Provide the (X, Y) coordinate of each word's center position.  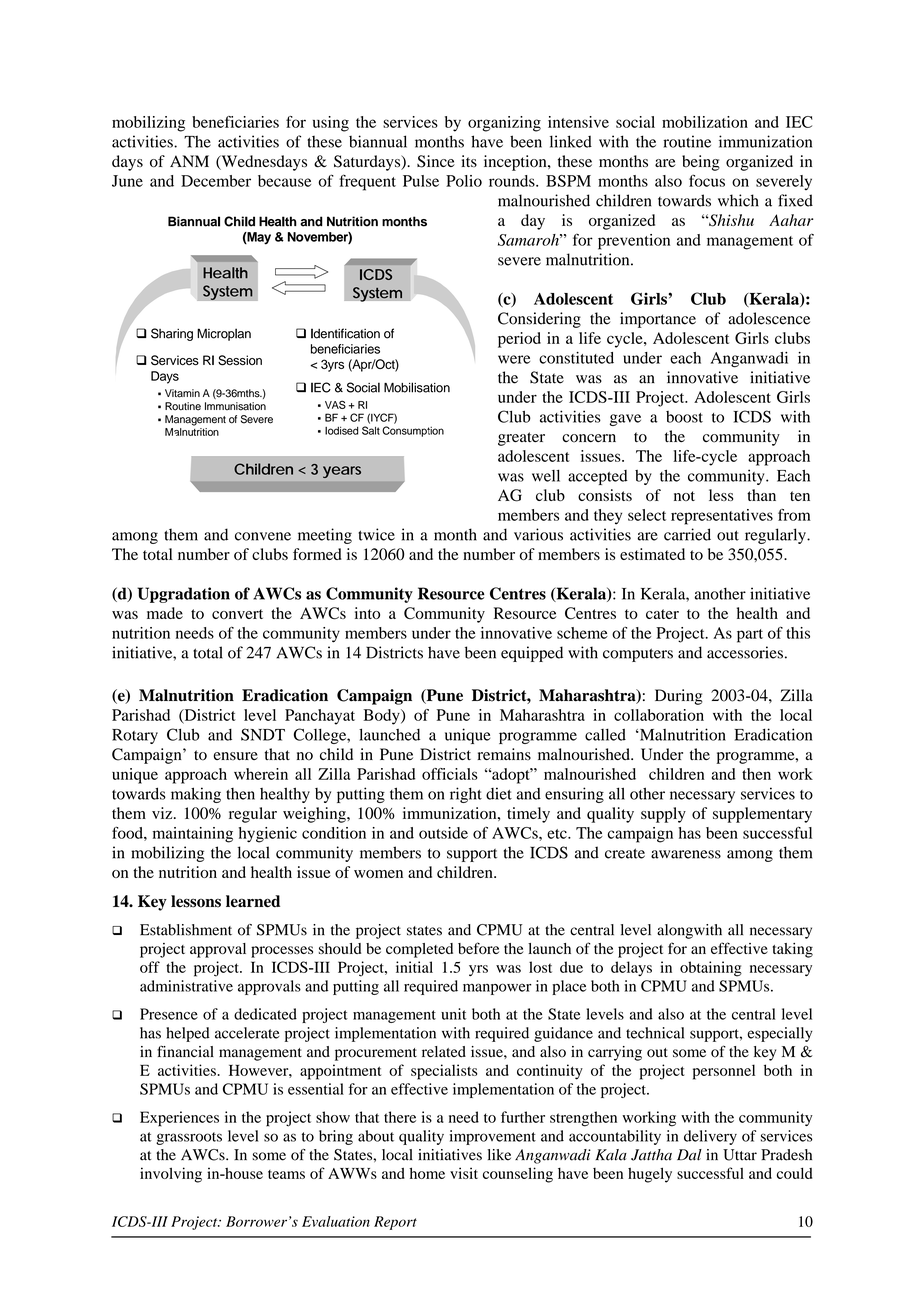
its (469, 161)
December (216, 181)
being (701, 163)
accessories (745, 652)
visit (464, 1173)
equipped (532, 654)
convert (237, 614)
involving (171, 1175)
